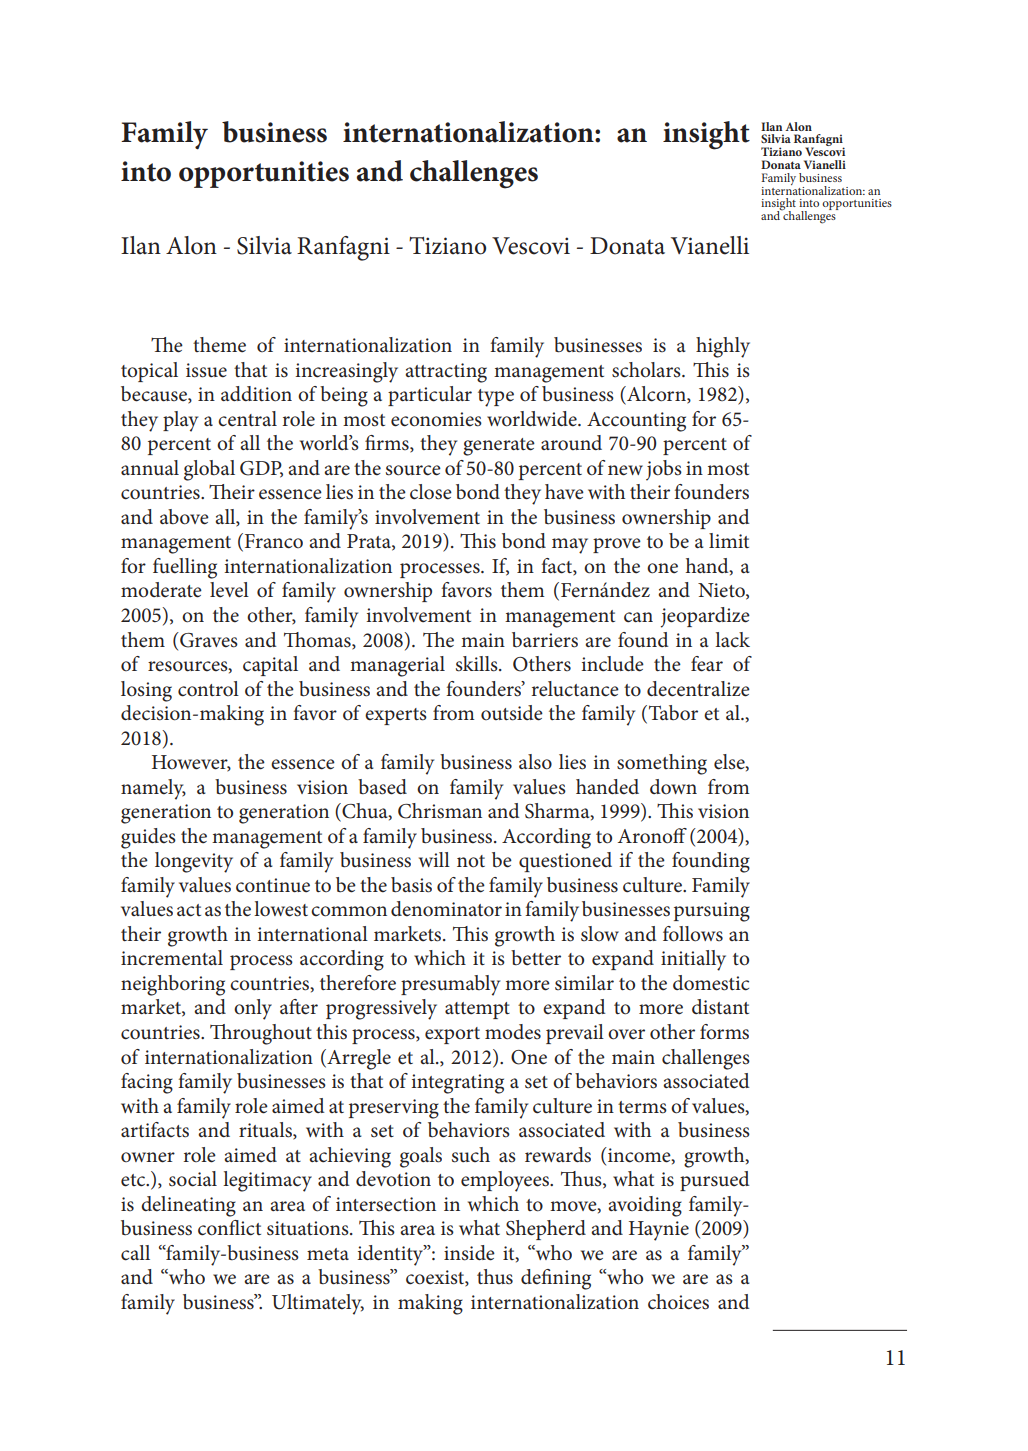  What do you see at coordinates (135, 1253) in the screenshot?
I see `call` at bounding box center [135, 1253].
